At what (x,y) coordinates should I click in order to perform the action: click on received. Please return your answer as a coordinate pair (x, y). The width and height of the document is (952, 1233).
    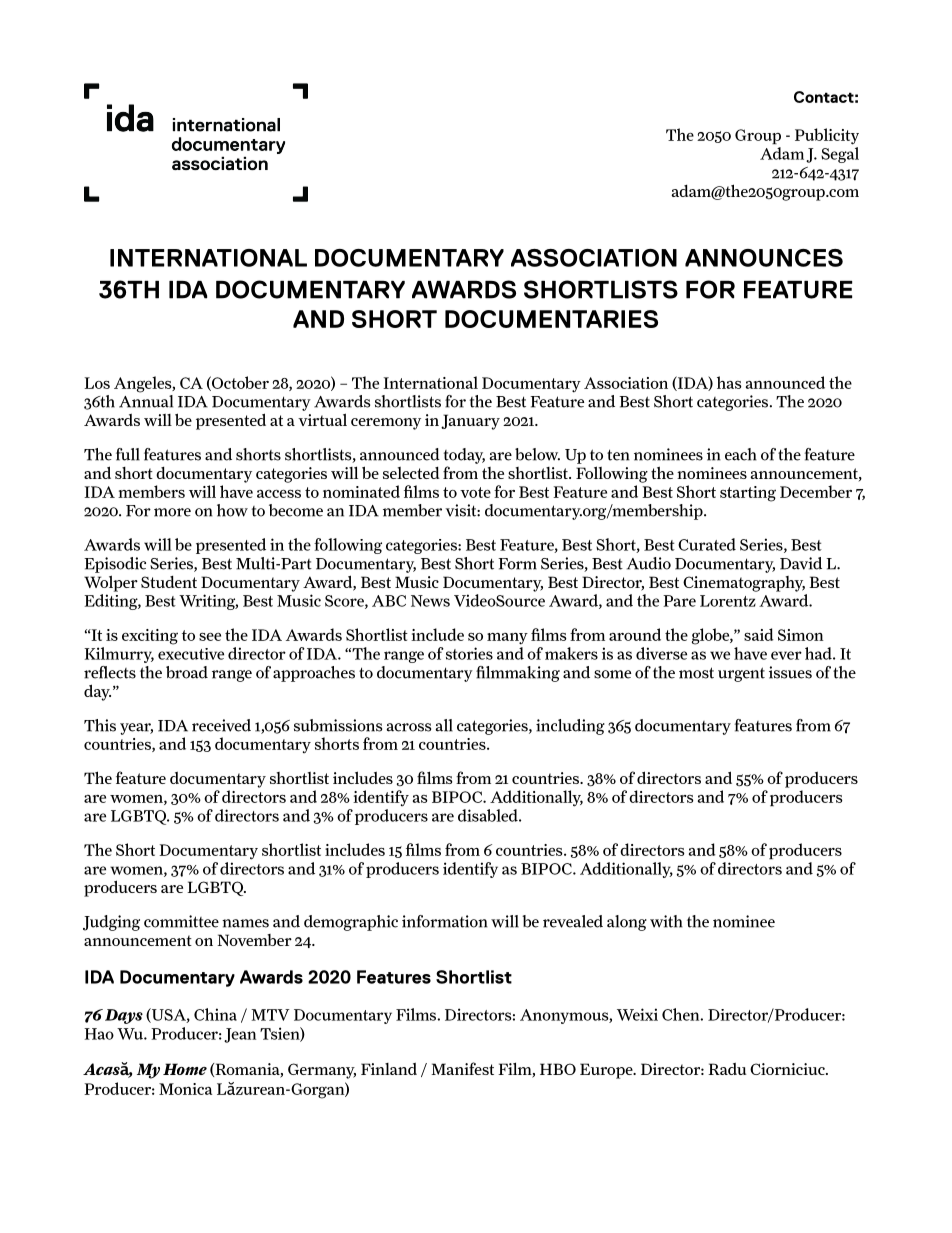
    Looking at the image, I should click on (221, 725).
